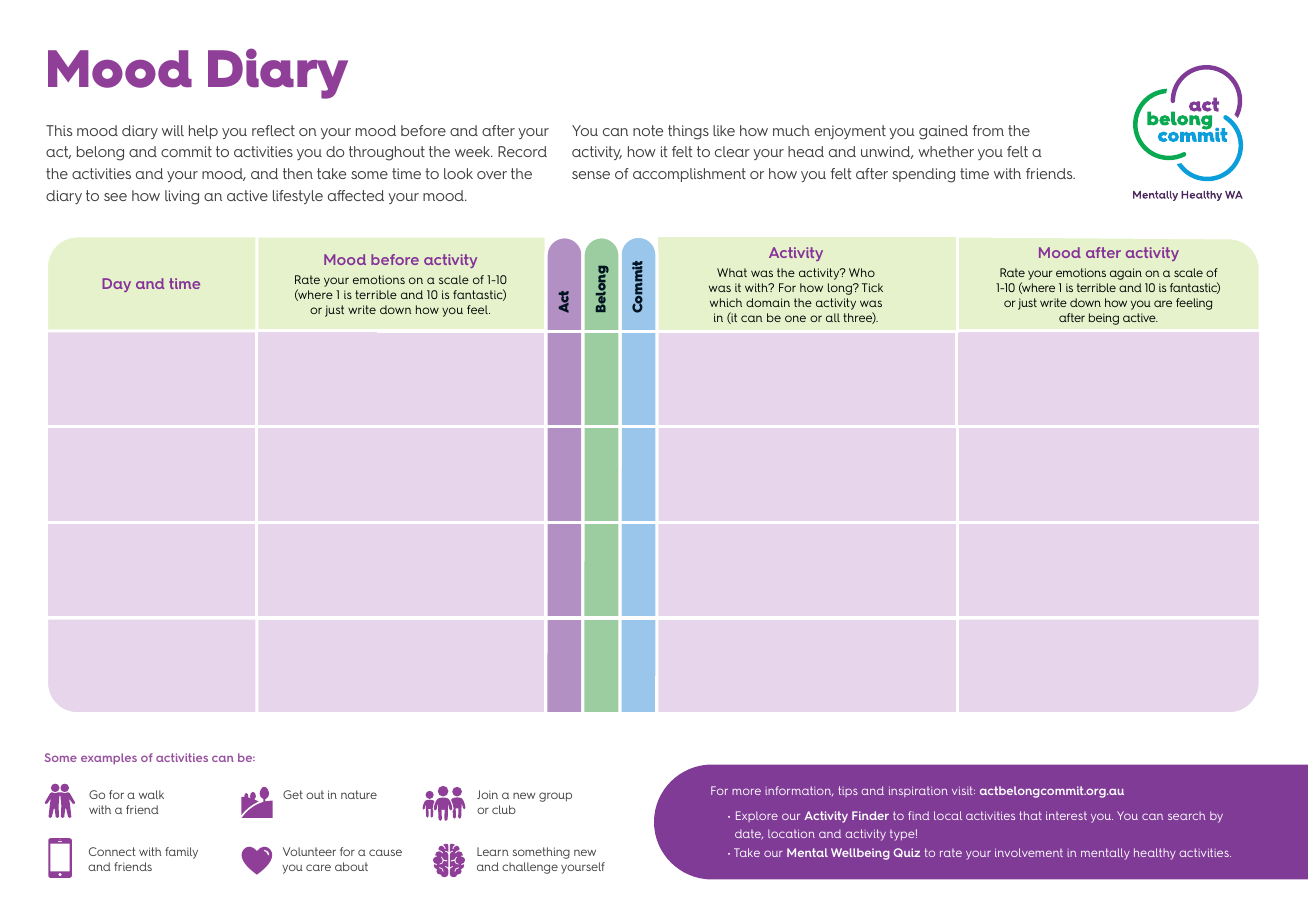 The height and width of the image is (924, 1308). Describe the element at coordinates (795, 318) in the image. I see `one` at that location.
